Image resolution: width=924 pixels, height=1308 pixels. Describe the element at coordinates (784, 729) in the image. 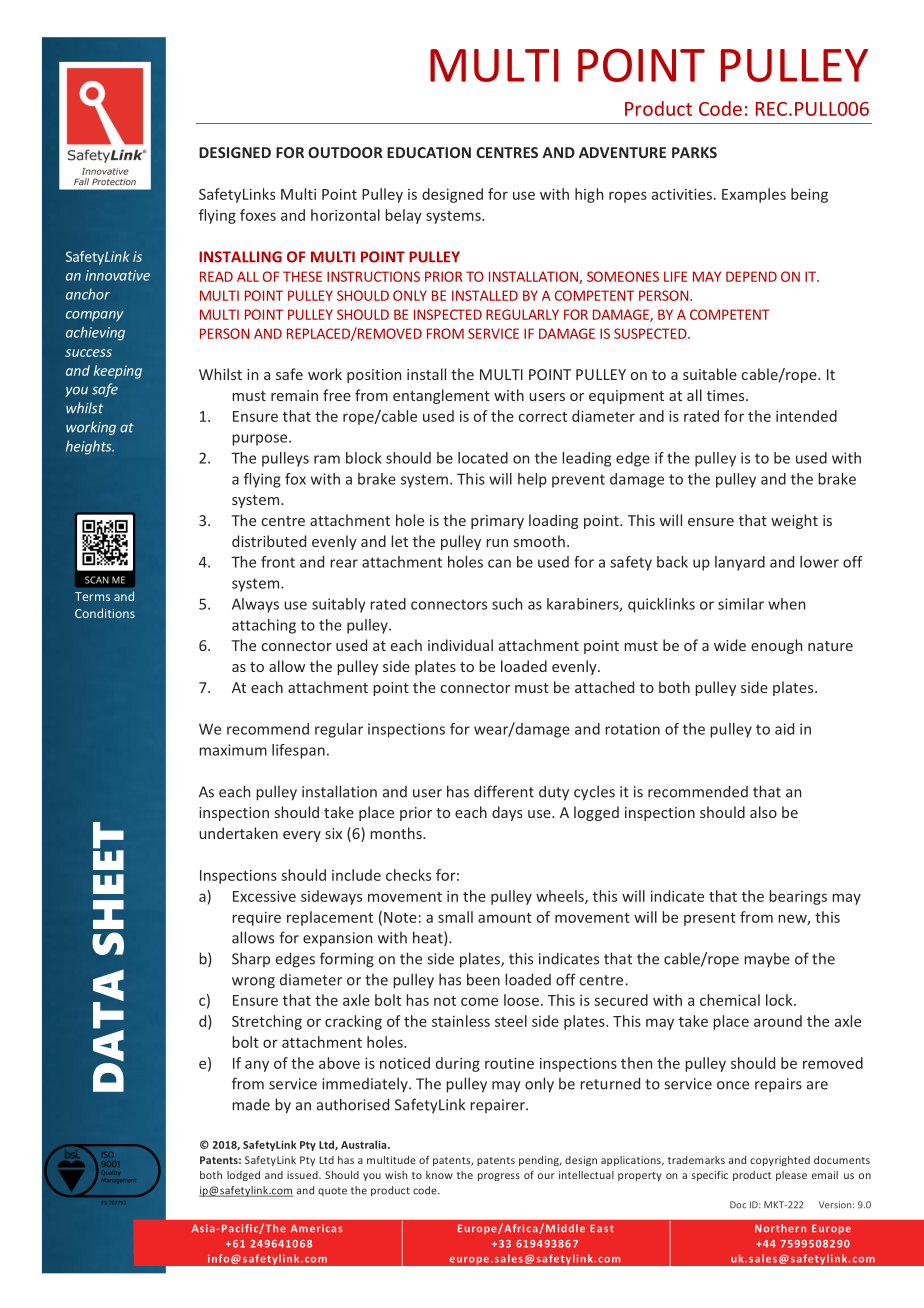

I see `aid` at that location.
